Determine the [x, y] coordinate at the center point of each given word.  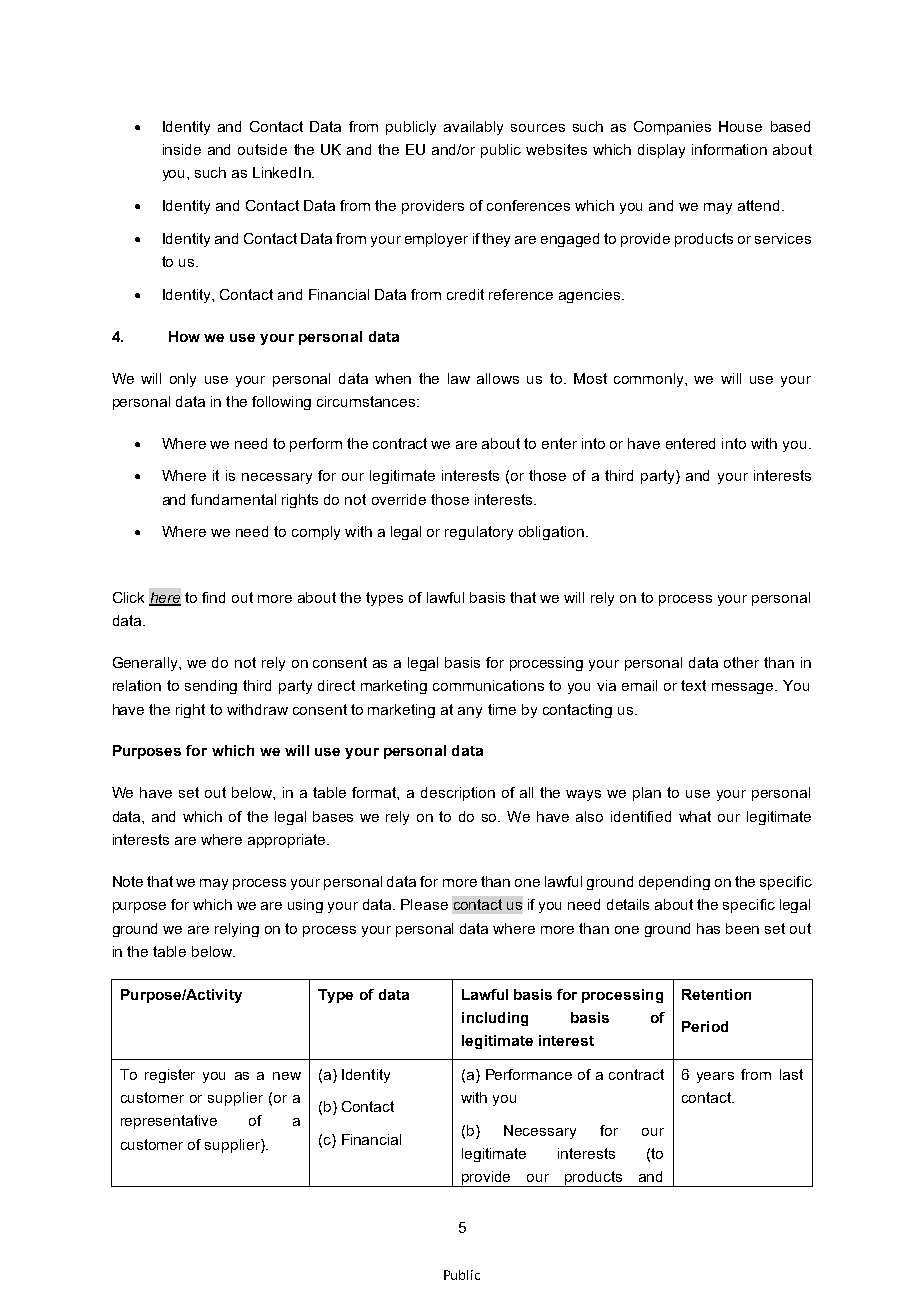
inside [182, 149]
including [495, 1019]
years [715, 1077]
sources [538, 128]
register [170, 1076]
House [740, 126]
